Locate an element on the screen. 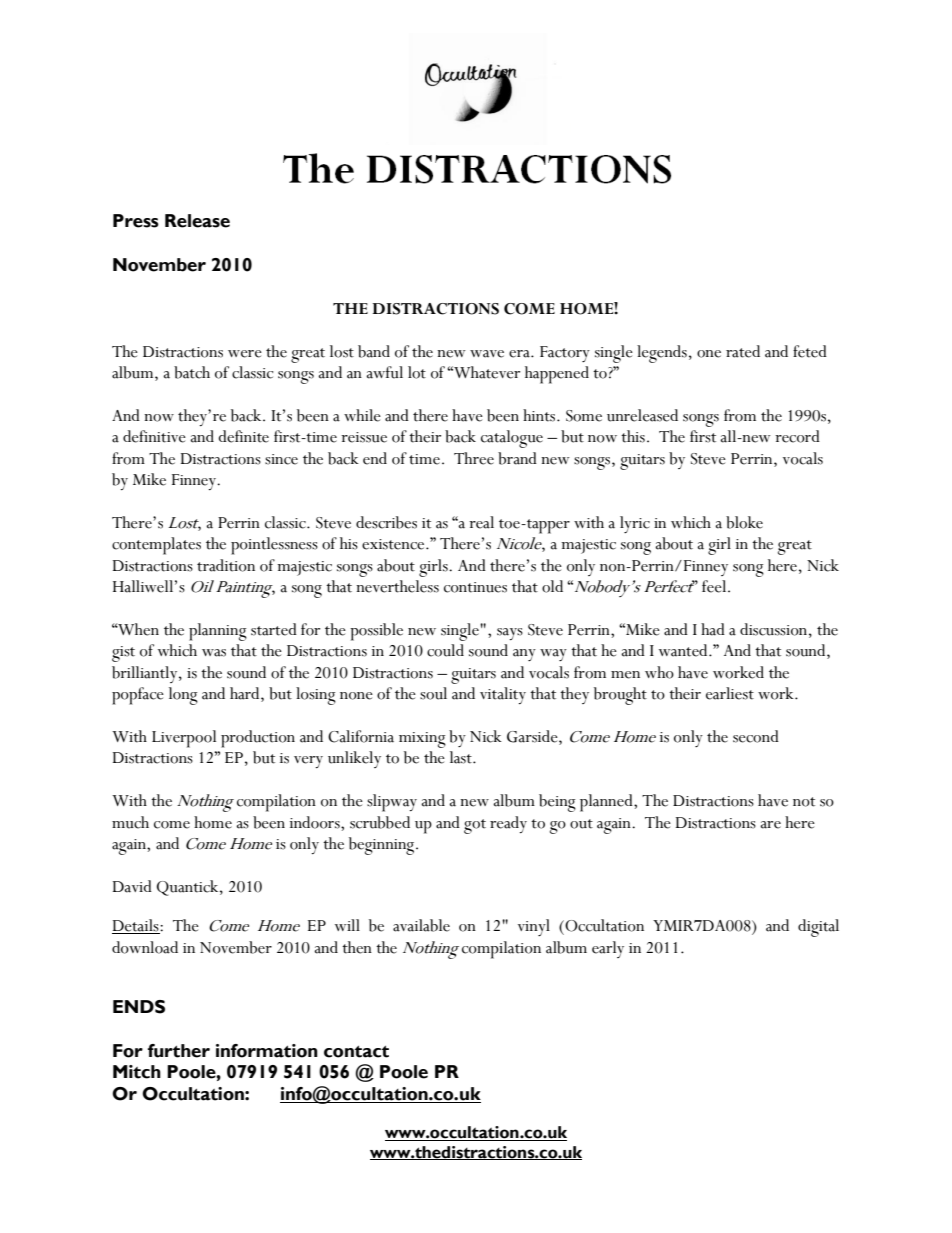 This screenshot has width=952, height=1233. Press is located at coordinates (136, 221).
